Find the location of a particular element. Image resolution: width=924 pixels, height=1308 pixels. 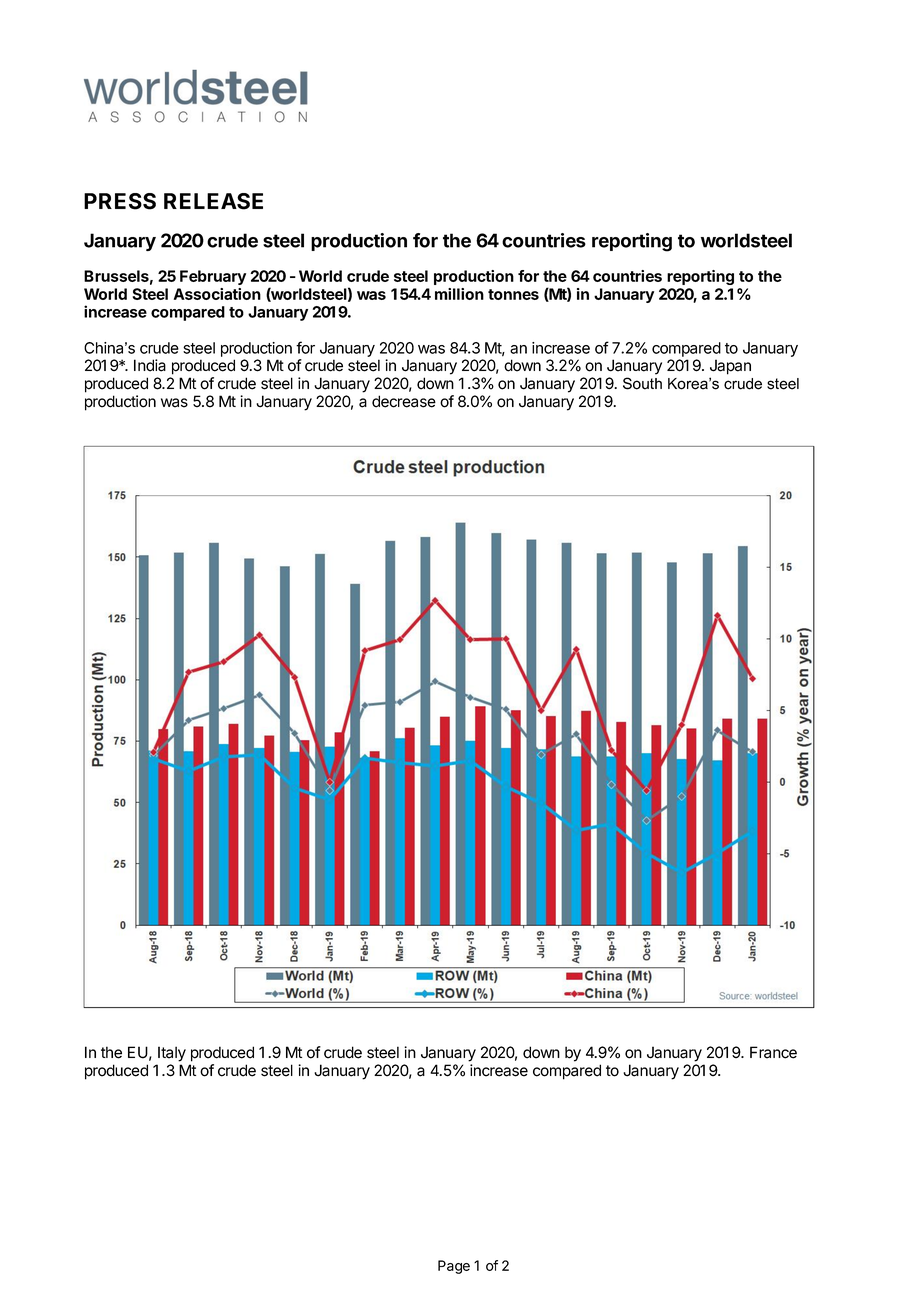

decrease is located at coordinates (404, 401).
